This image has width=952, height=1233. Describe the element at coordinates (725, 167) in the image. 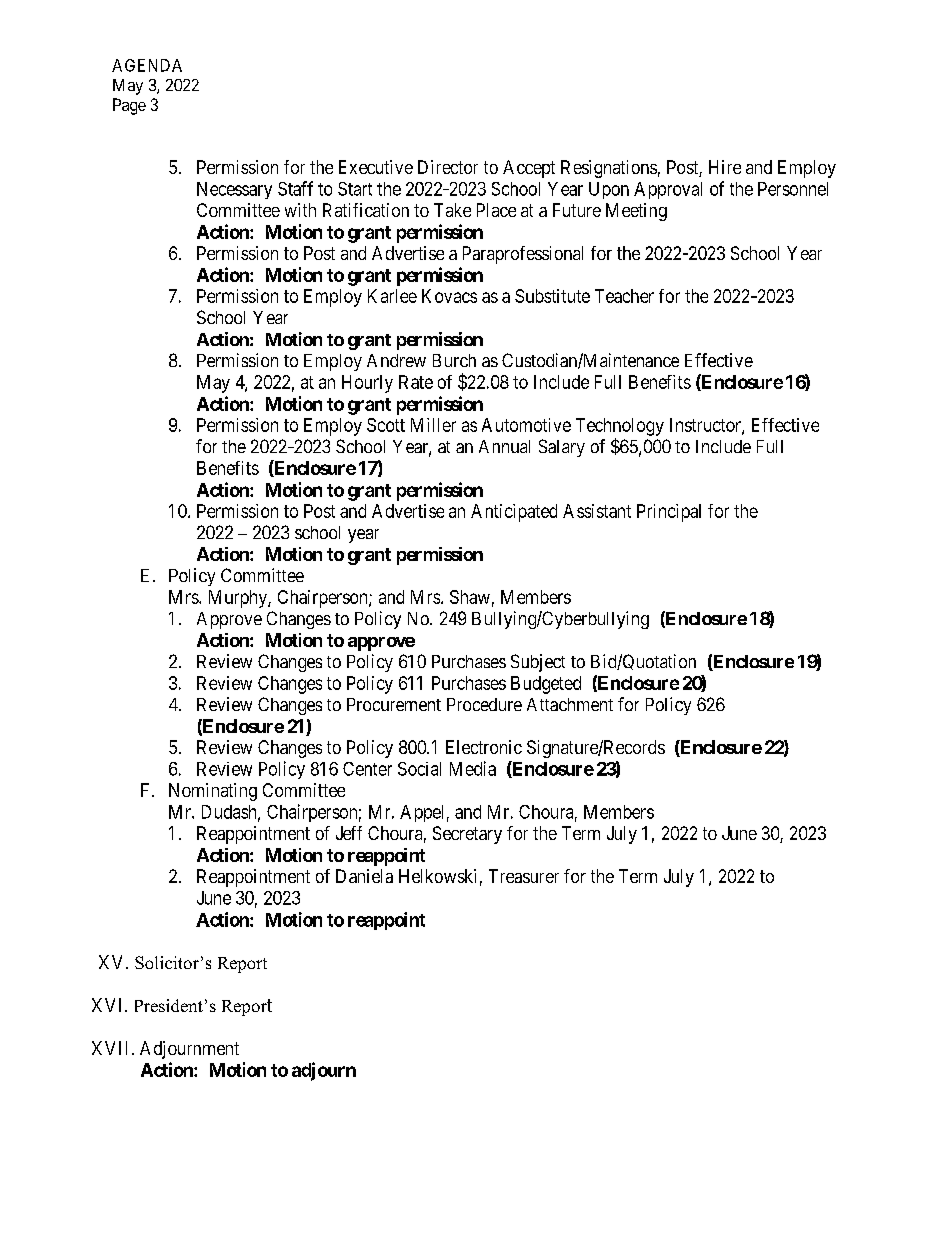

I see `Hire` at that location.
